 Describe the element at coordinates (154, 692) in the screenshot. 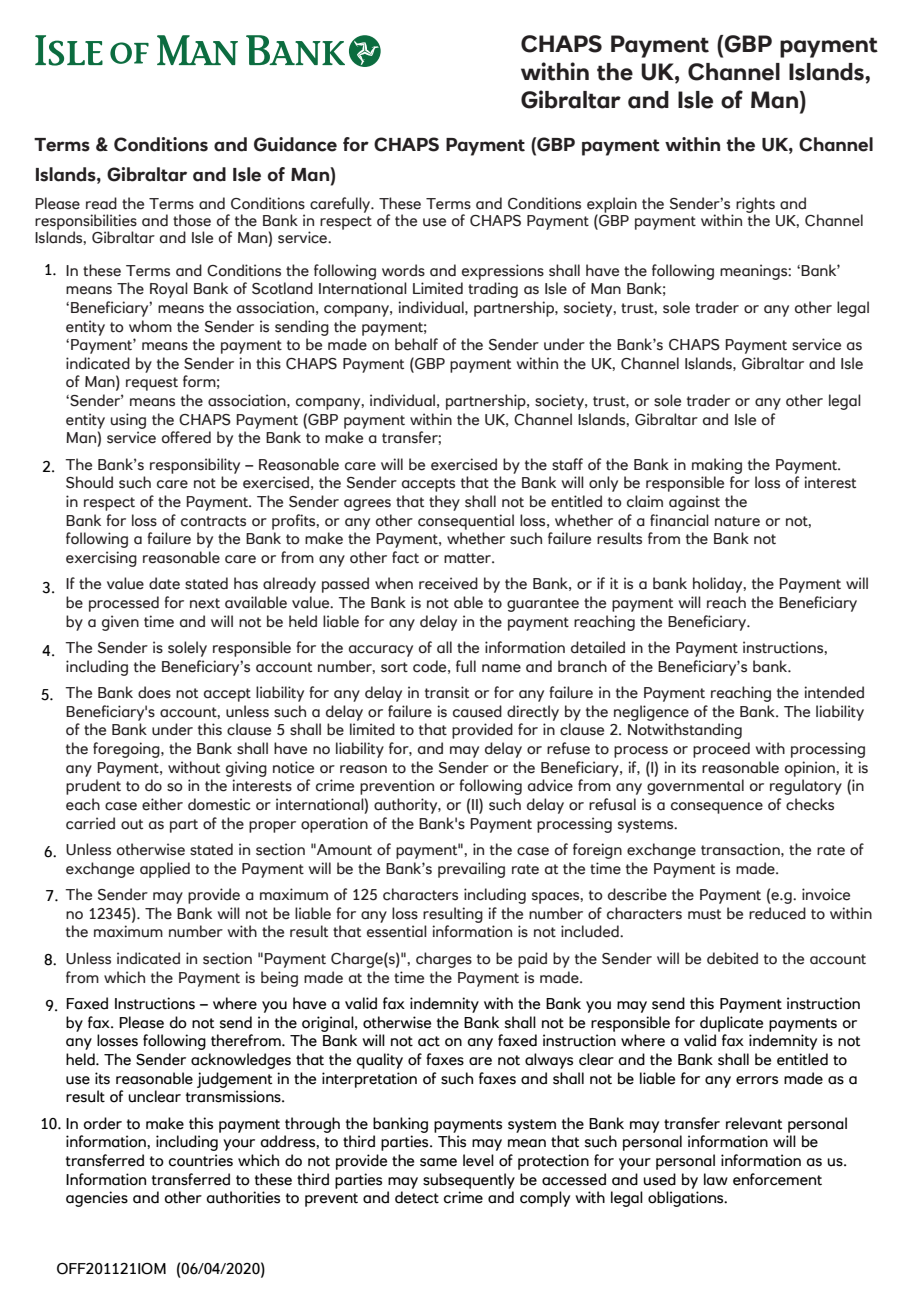

I see `does` at that location.
